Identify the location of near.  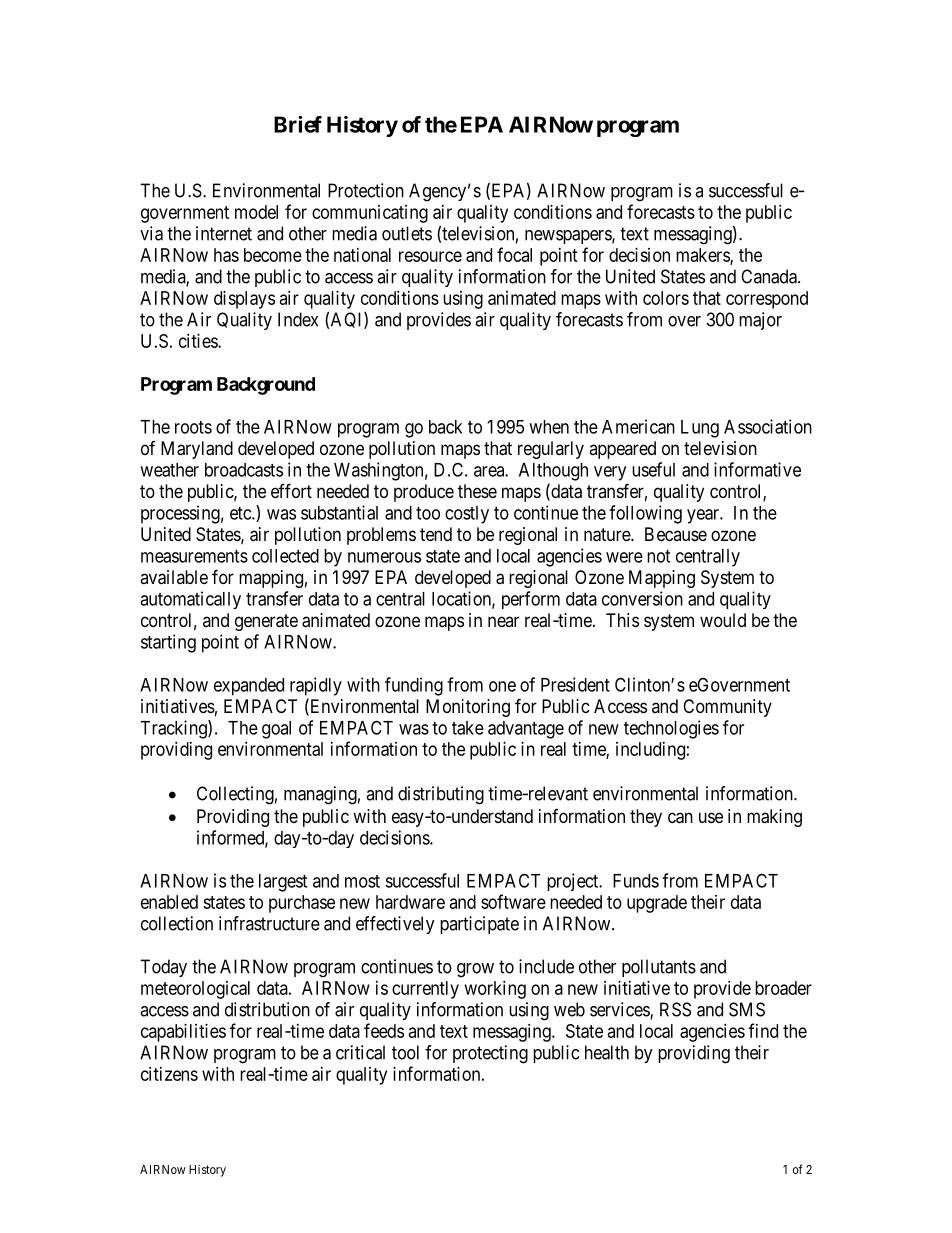
(503, 621).
